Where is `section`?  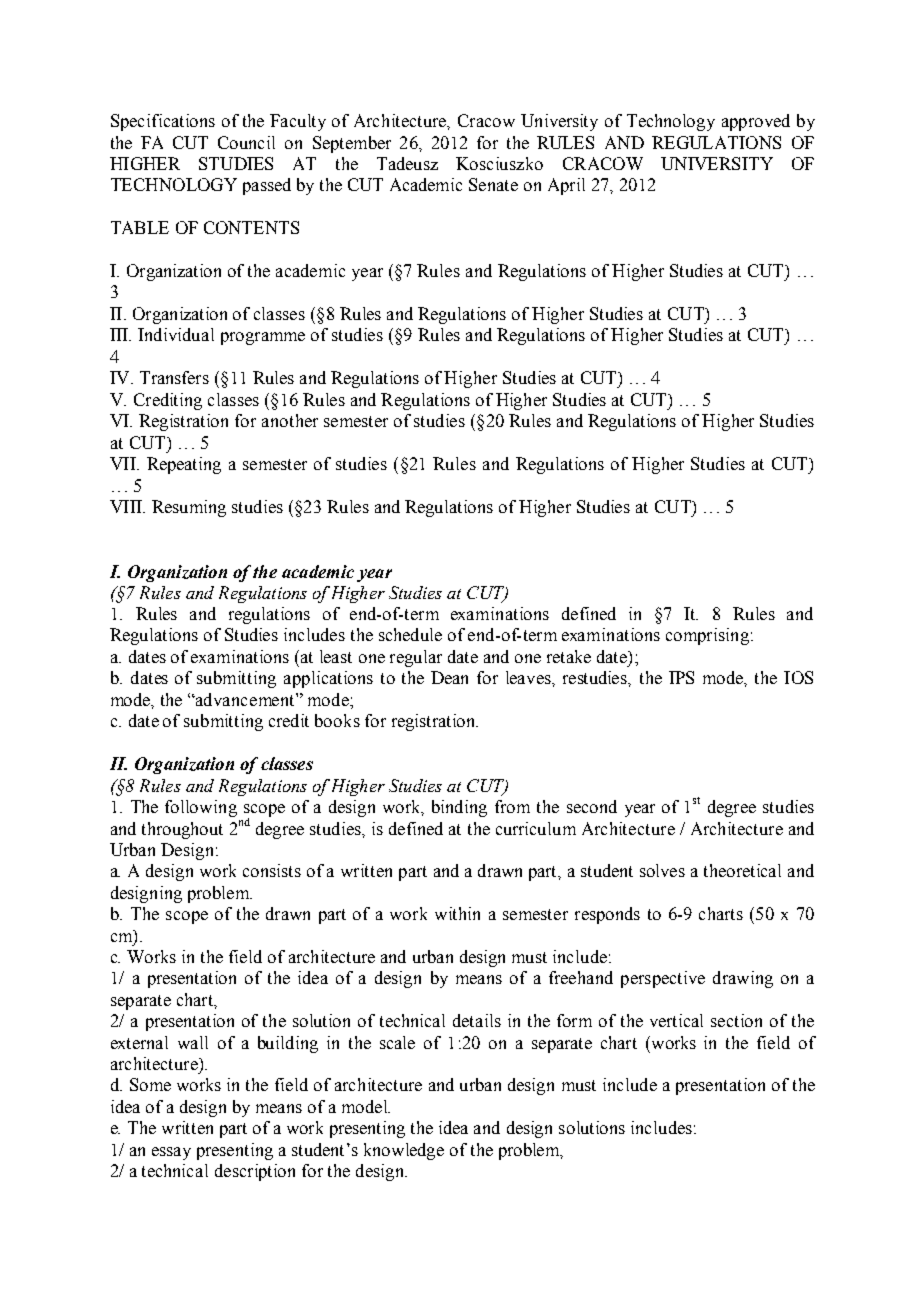 section is located at coordinates (736, 1020).
